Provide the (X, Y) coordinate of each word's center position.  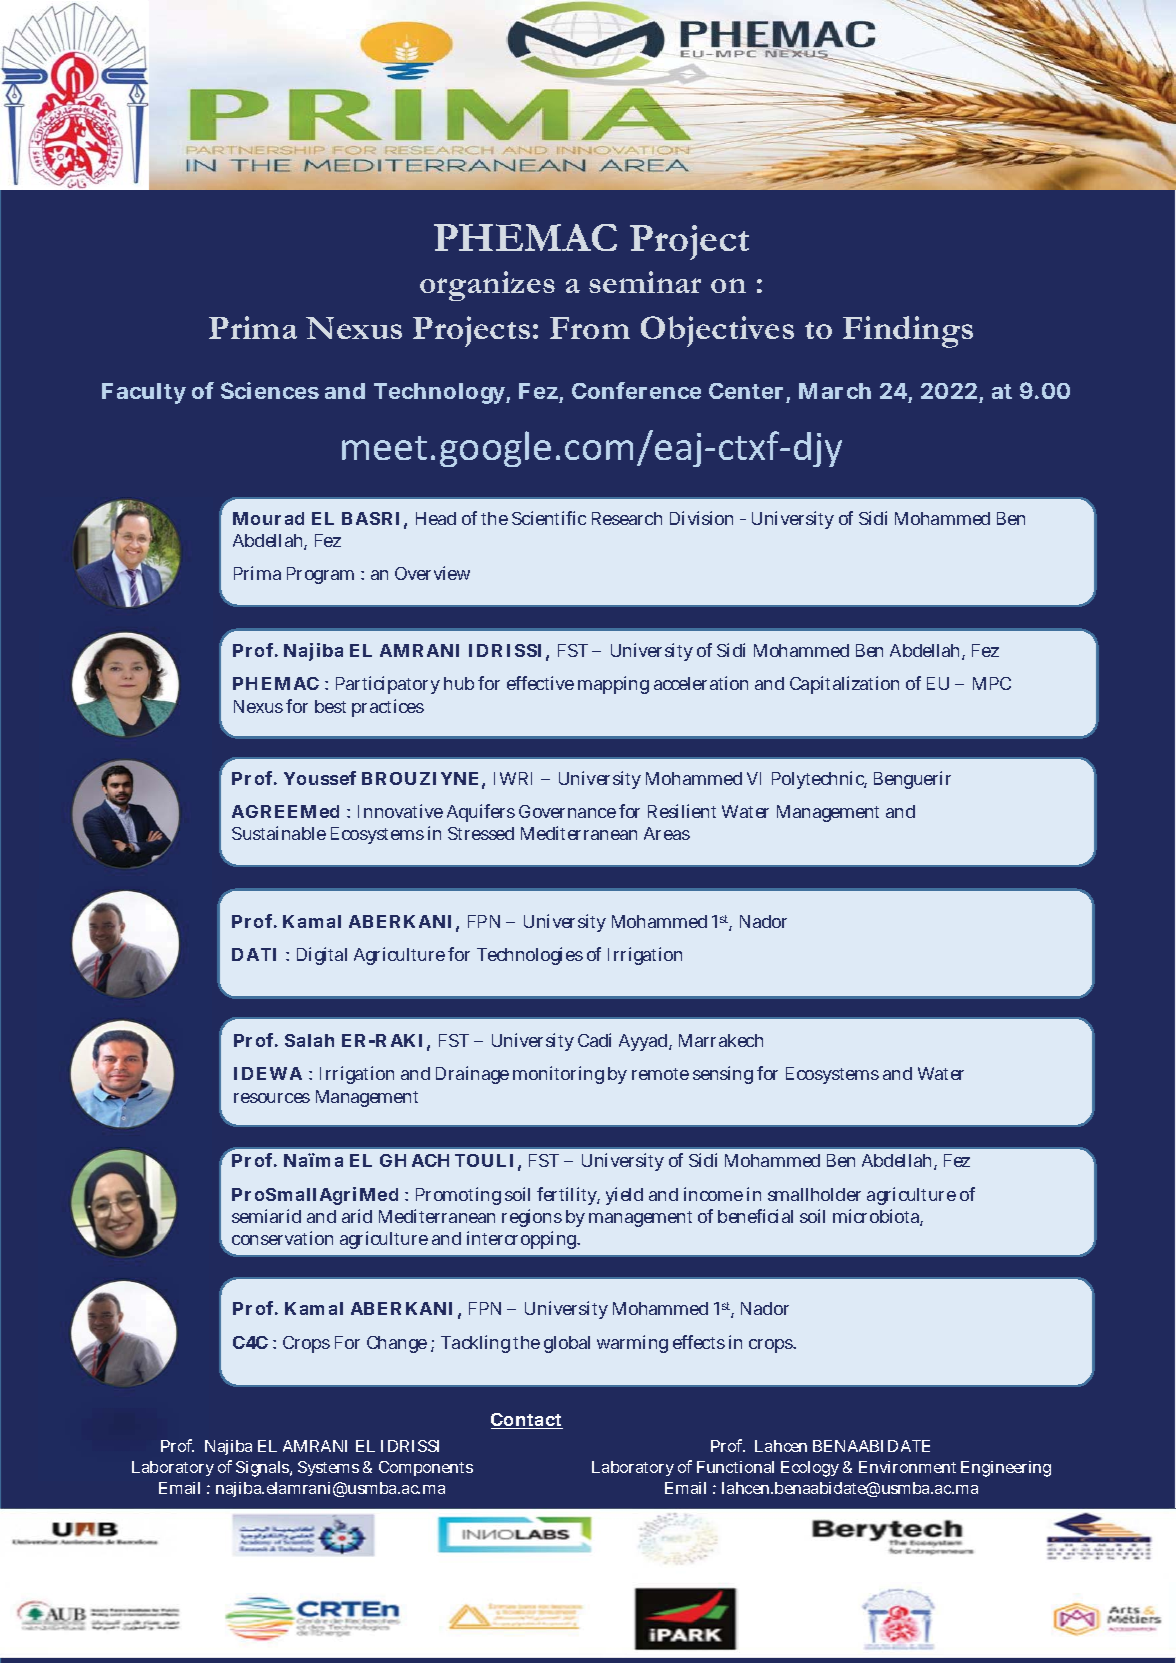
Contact (527, 1421)
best (330, 706)
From (590, 328)
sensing (723, 1075)
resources (272, 1098)
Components (426, 1468)
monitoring (558, 1075)
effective (540, 683)
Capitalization (844, 685)
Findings (908, 332)
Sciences (270, 390)
